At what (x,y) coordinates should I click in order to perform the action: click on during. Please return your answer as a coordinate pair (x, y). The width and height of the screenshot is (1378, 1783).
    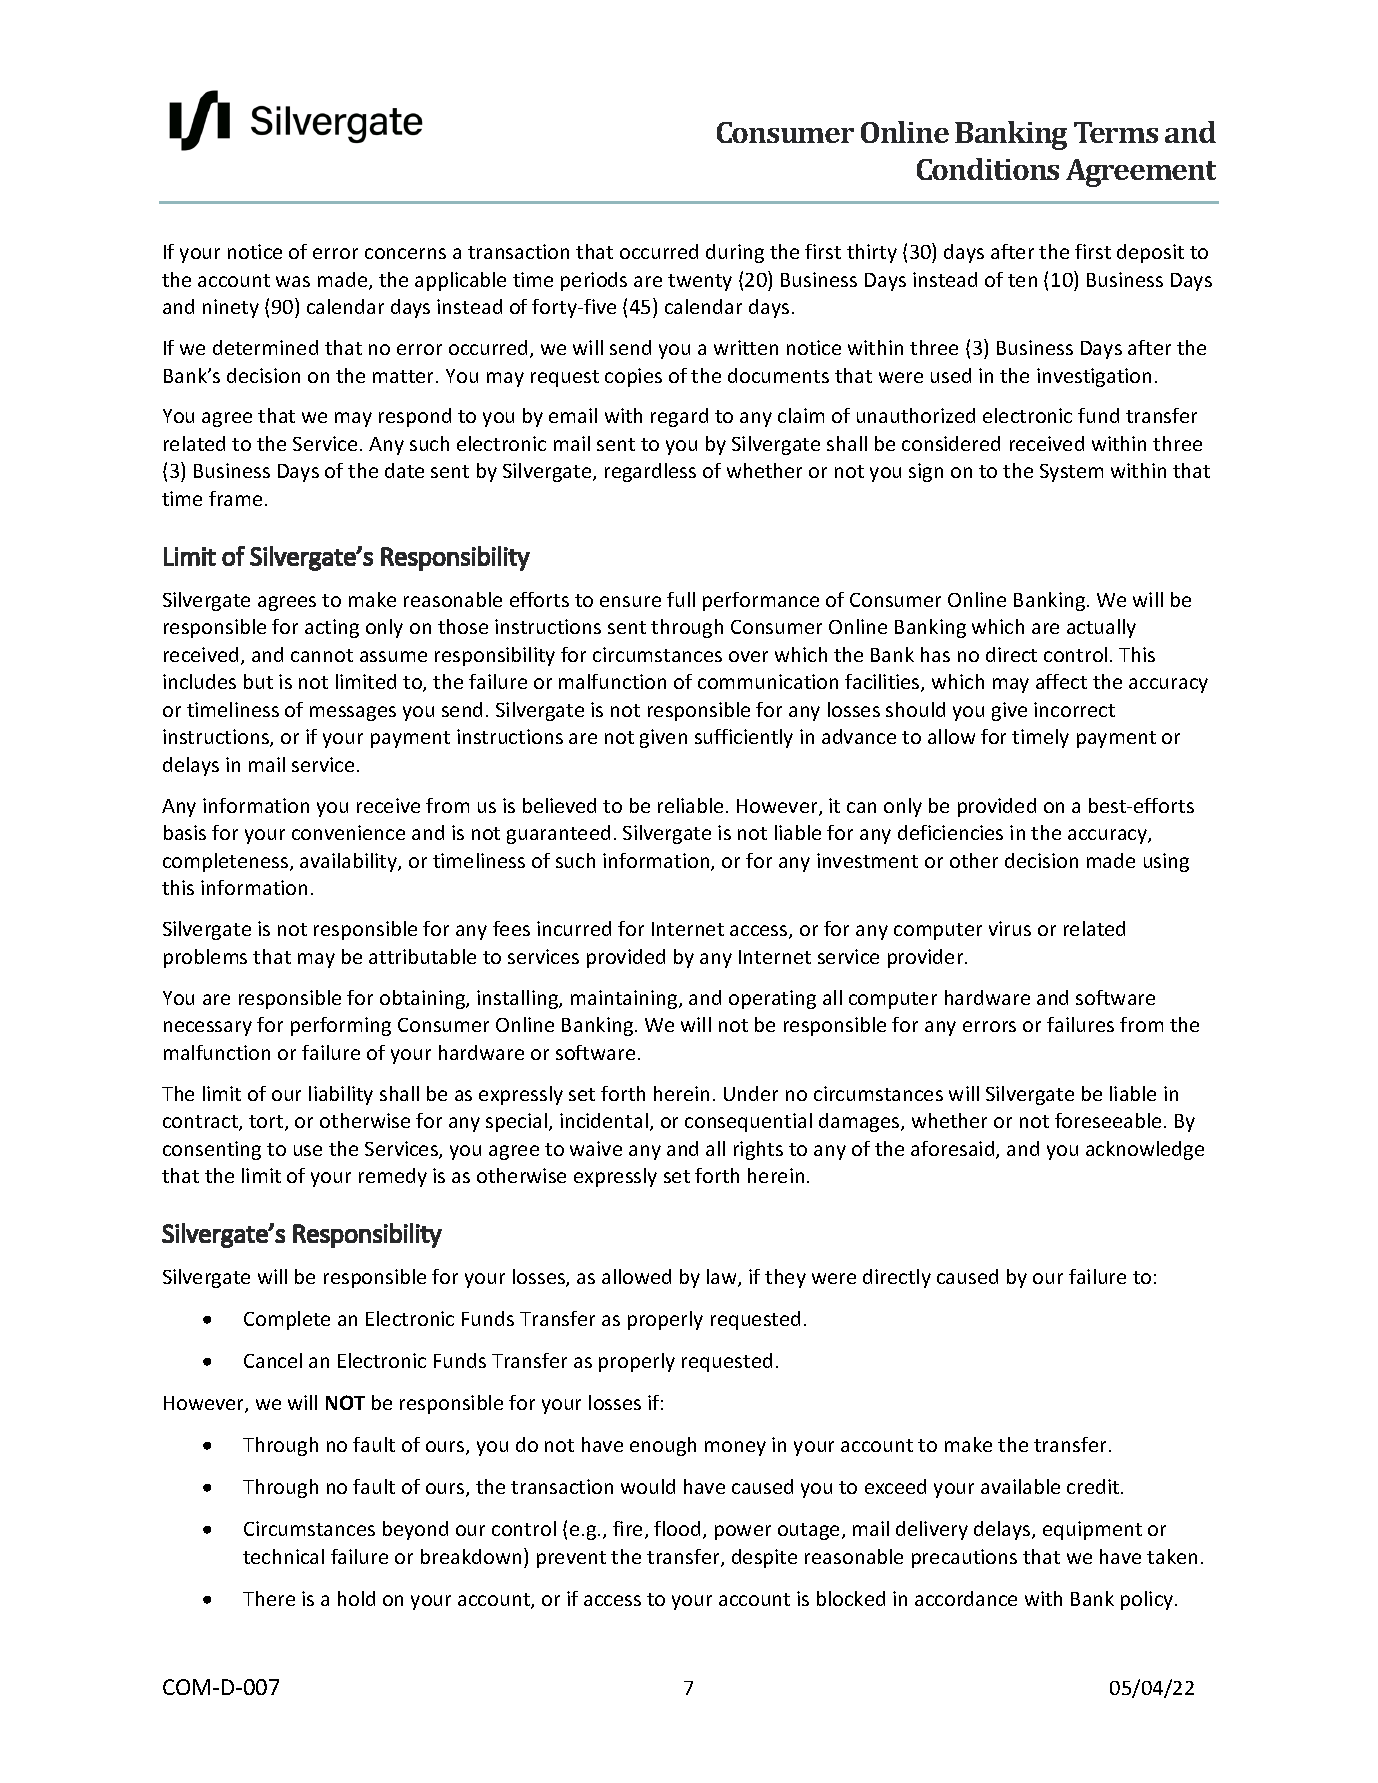
    Looking at the image, I should click on (735, 253).
